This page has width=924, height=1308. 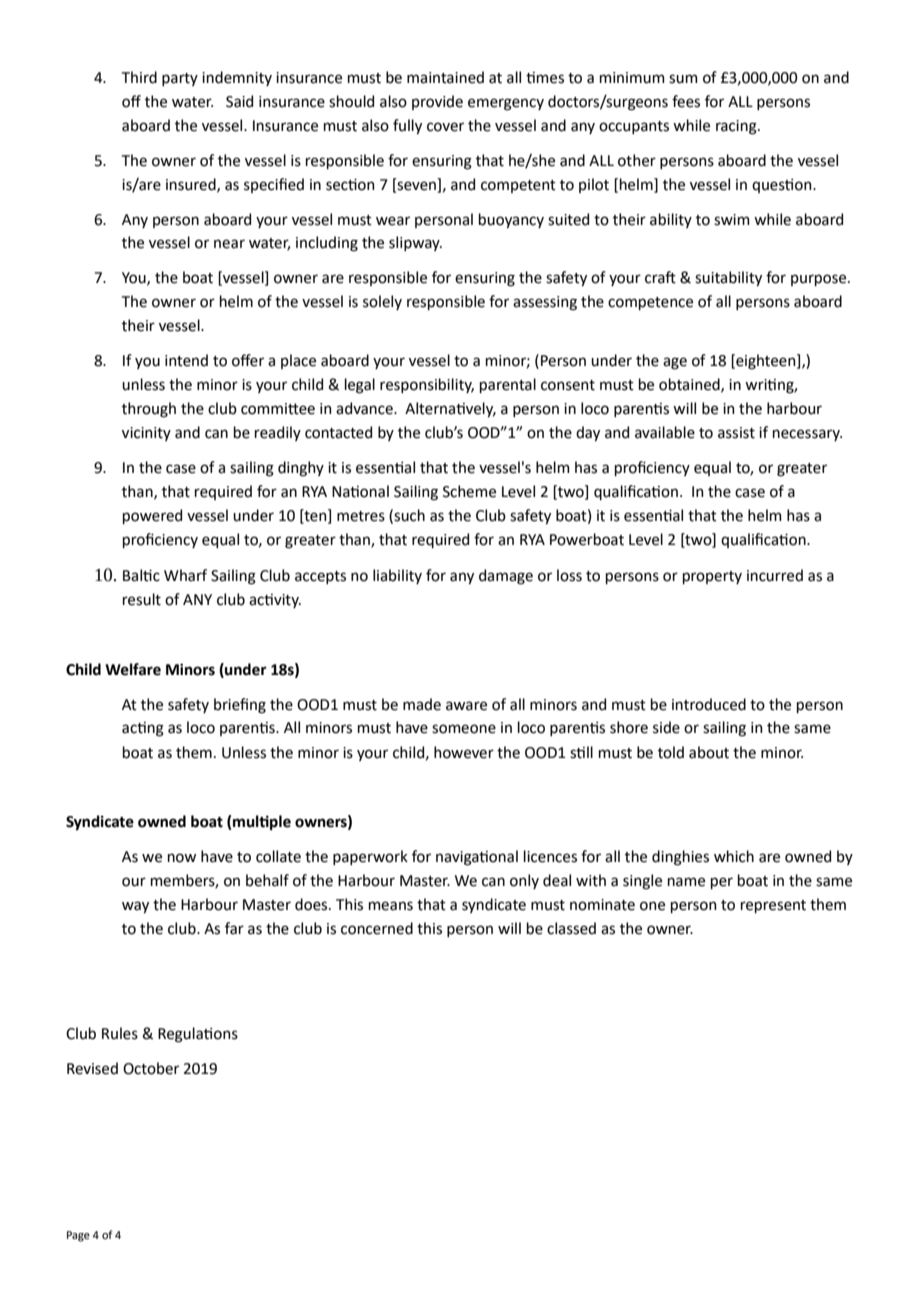 What do you see at coordinates (180, 79) in the page?
I see `party` at bounding box center [180, 79].
